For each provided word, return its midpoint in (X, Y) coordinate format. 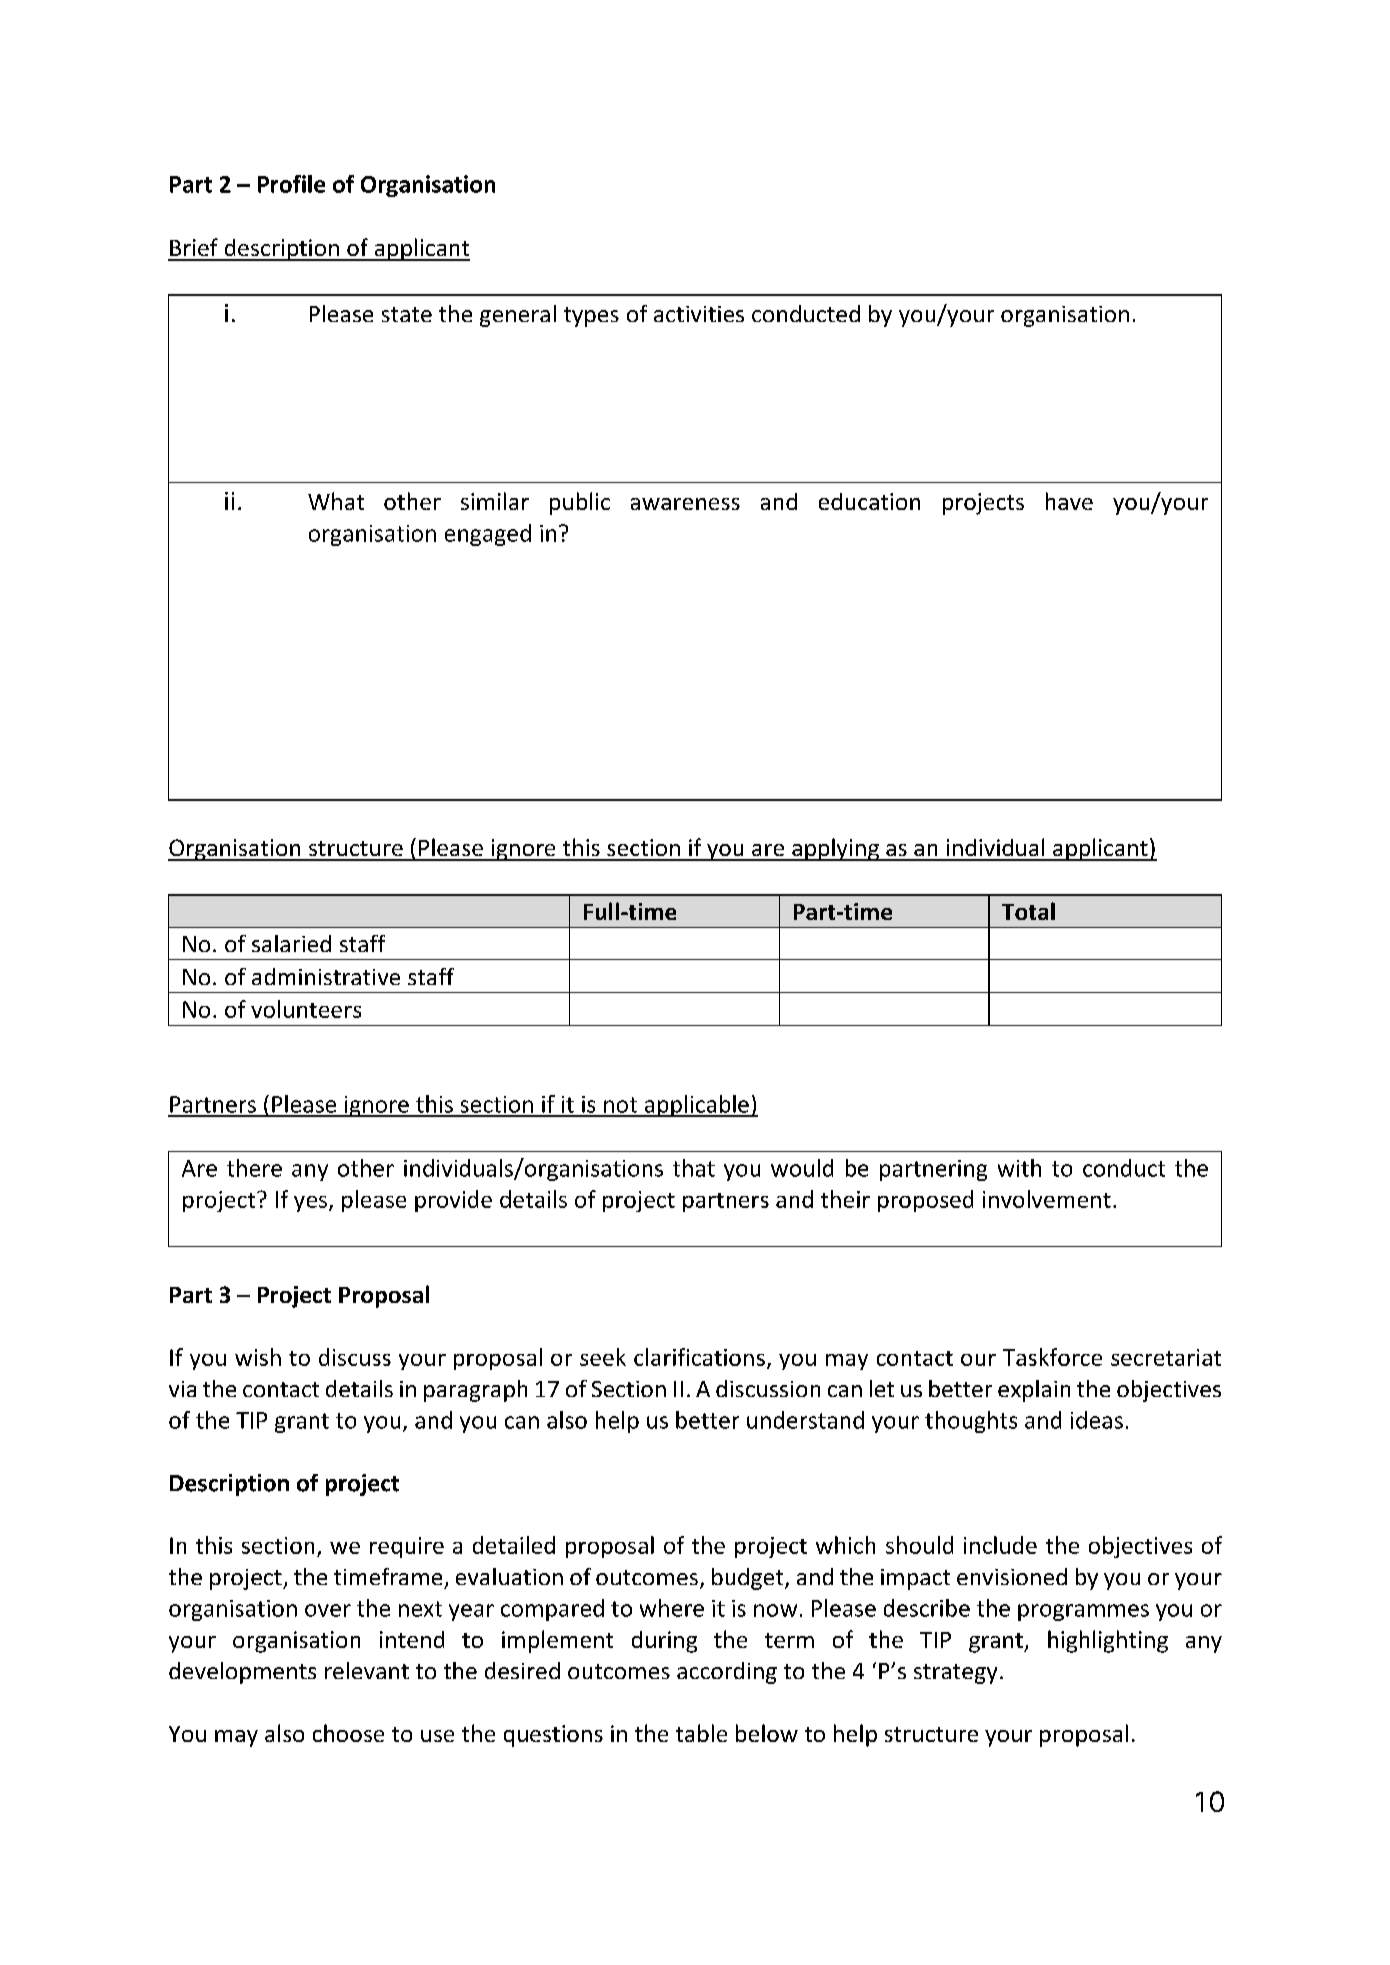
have (1069, 501)
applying (835, 849)
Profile (291, 184)
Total (1028, 911)
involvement (1047, 1199)
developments (242, 1673)
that (694, 1168)
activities (699, 314)
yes (310, 1204)
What (336, 501)
